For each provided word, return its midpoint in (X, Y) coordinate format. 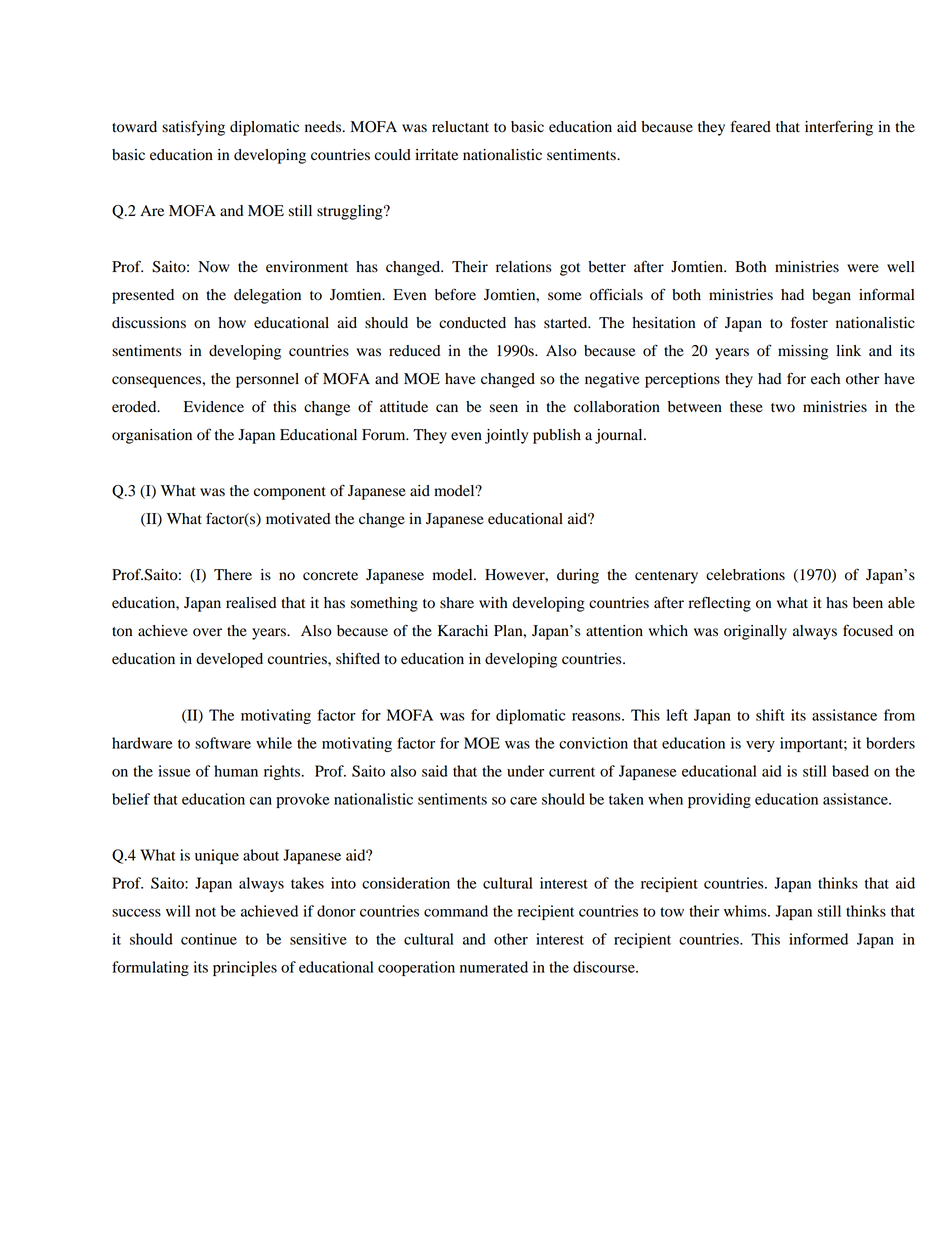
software (223, 743)
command (456, 911)
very (760, 746)
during (578, 576)
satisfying (193, 128)
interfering (839, 128)
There (233, 575)
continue (209, 939)
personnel (267, 380)
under (525, 771)
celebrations (745, 575)
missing (803, 352)
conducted (472, 323)
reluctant (460, 127)
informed (818, 939)
